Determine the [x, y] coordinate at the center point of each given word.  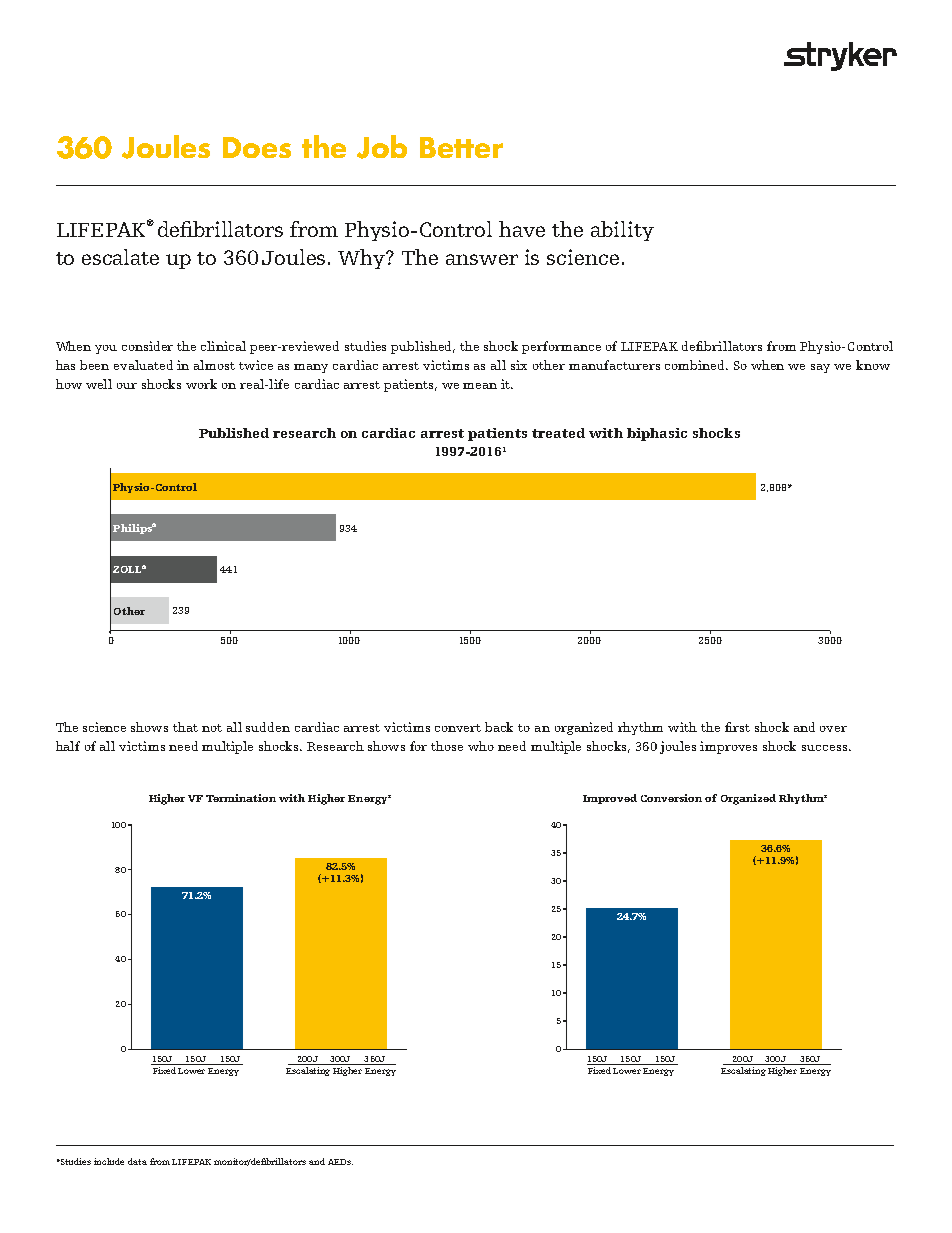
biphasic [657, 434]
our [127, 386]
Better [461, 147]
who [481, 746]
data [137, 1161]
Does [257, 147]
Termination [241, 798]
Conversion [671, 798]
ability [622, 231]
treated [558, 433]
